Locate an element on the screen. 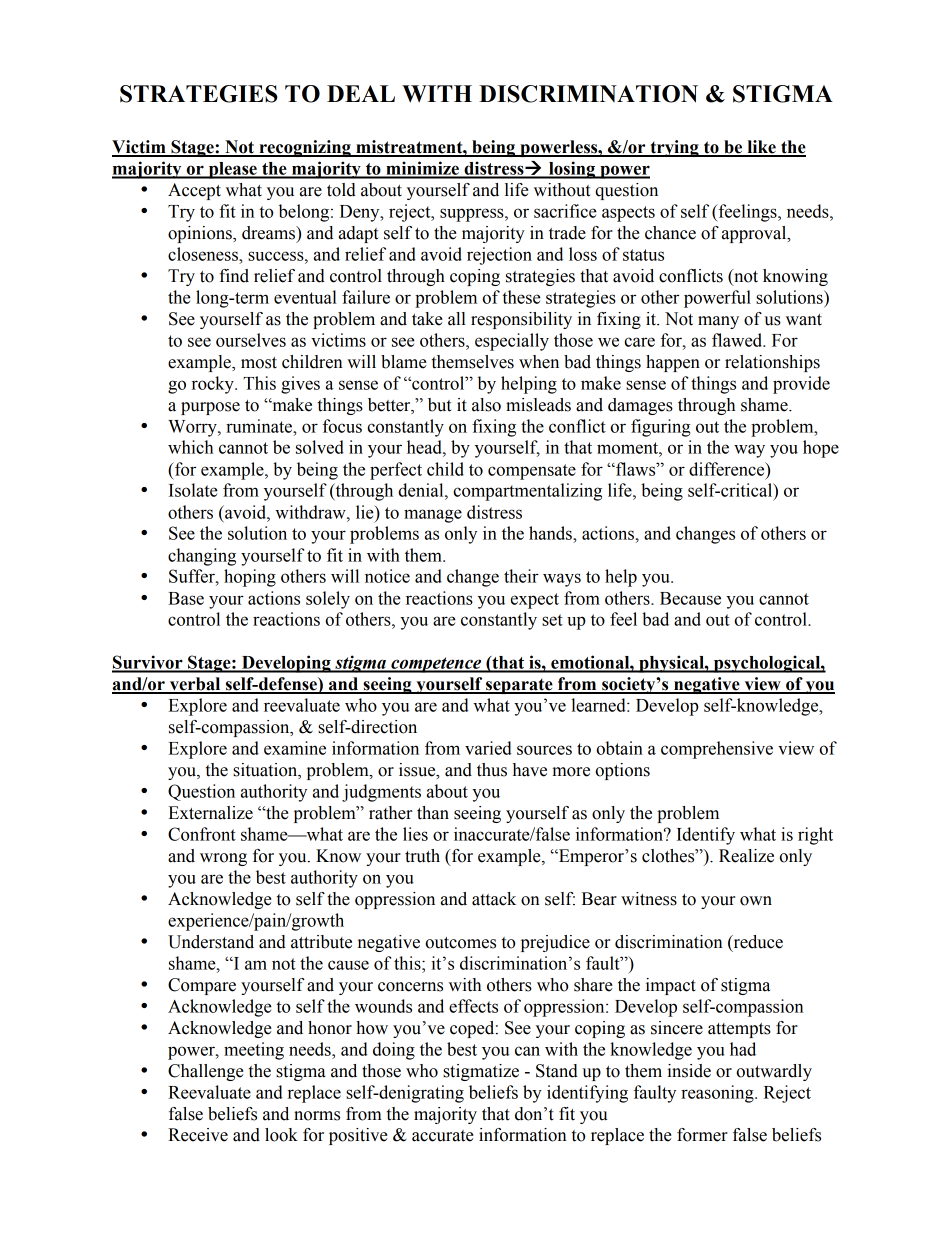 Image resolution: width=952 pixels, height=1233 pixels. wrong is located at coordinates (223, 859).
